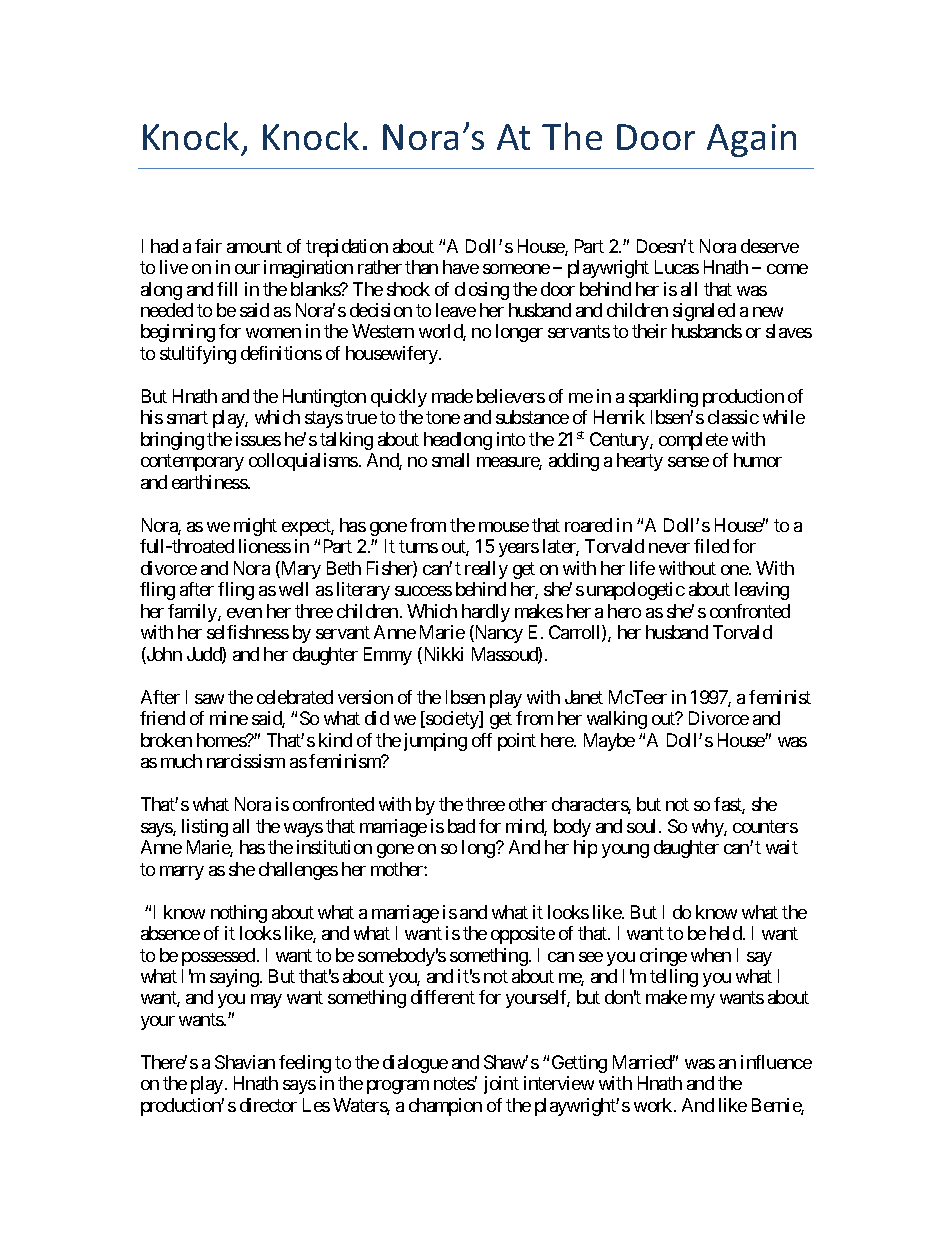 This document has height=1233, width=952. Describe the element at coordinates (486, 613) in the document. I see `hardly` at that location.
